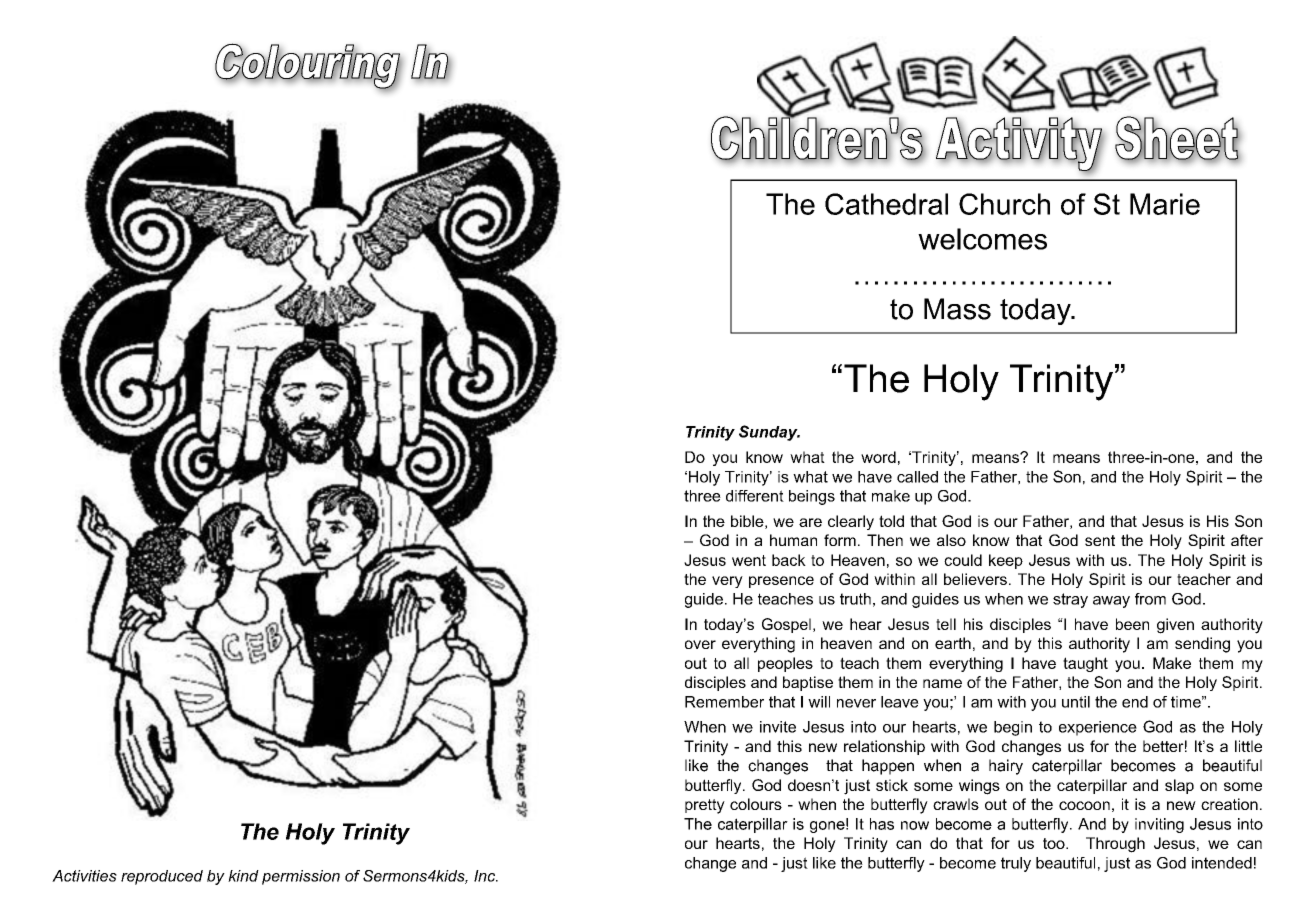 This document has height=924, width=1308. What do you see at coordinates (793, 540) in the document?
I see `human` at bounding box center [793, 540].
